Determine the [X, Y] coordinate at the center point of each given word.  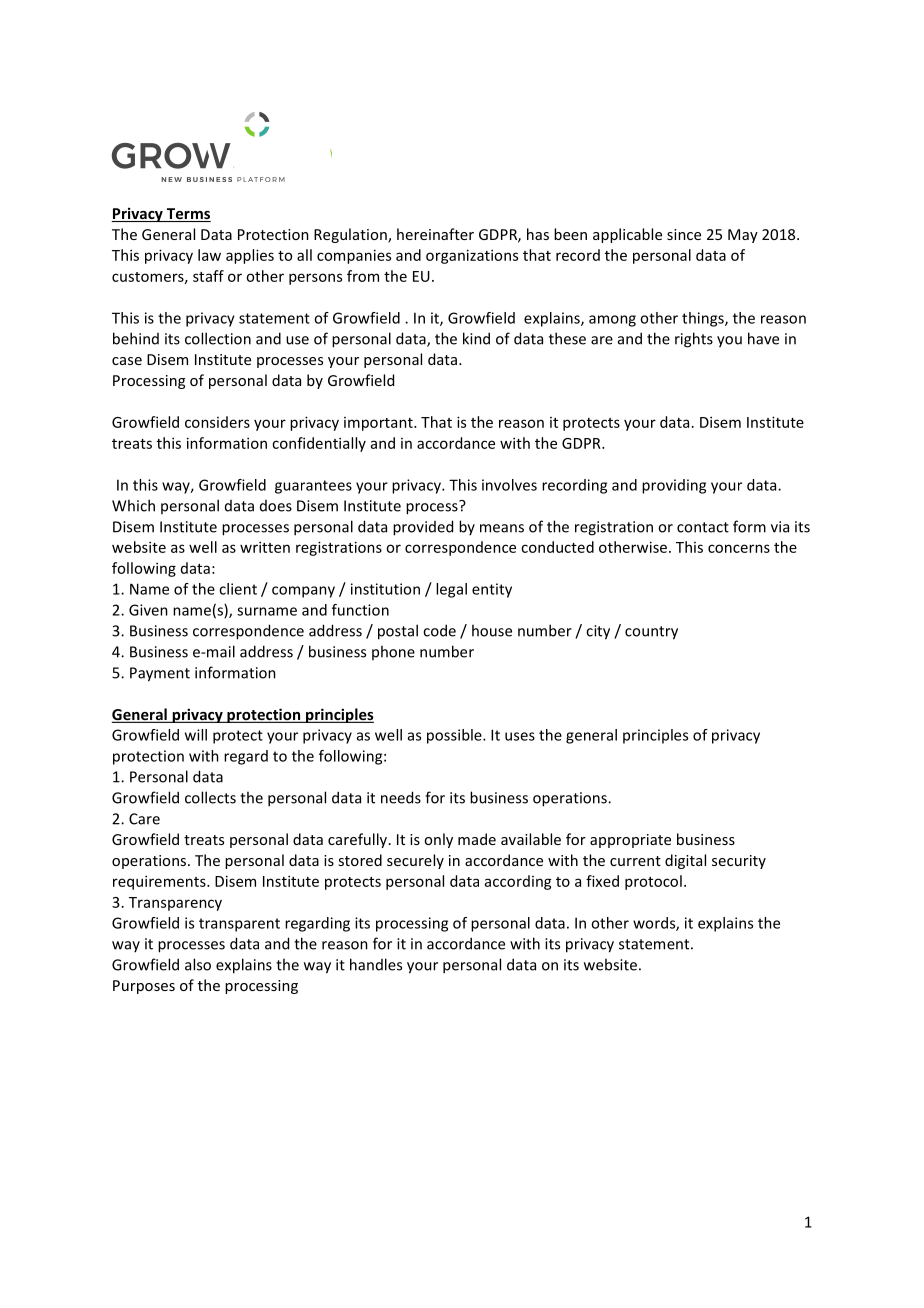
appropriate [630, 841]
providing [674, 486]
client [238, 589]
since [684, 234]
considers [217, 422]
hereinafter [435, 234]
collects [210, 797]
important [379, 424]
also [198, 964]
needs [401, 797]
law [209, 255]
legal [451, 590]
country [651, 633]
